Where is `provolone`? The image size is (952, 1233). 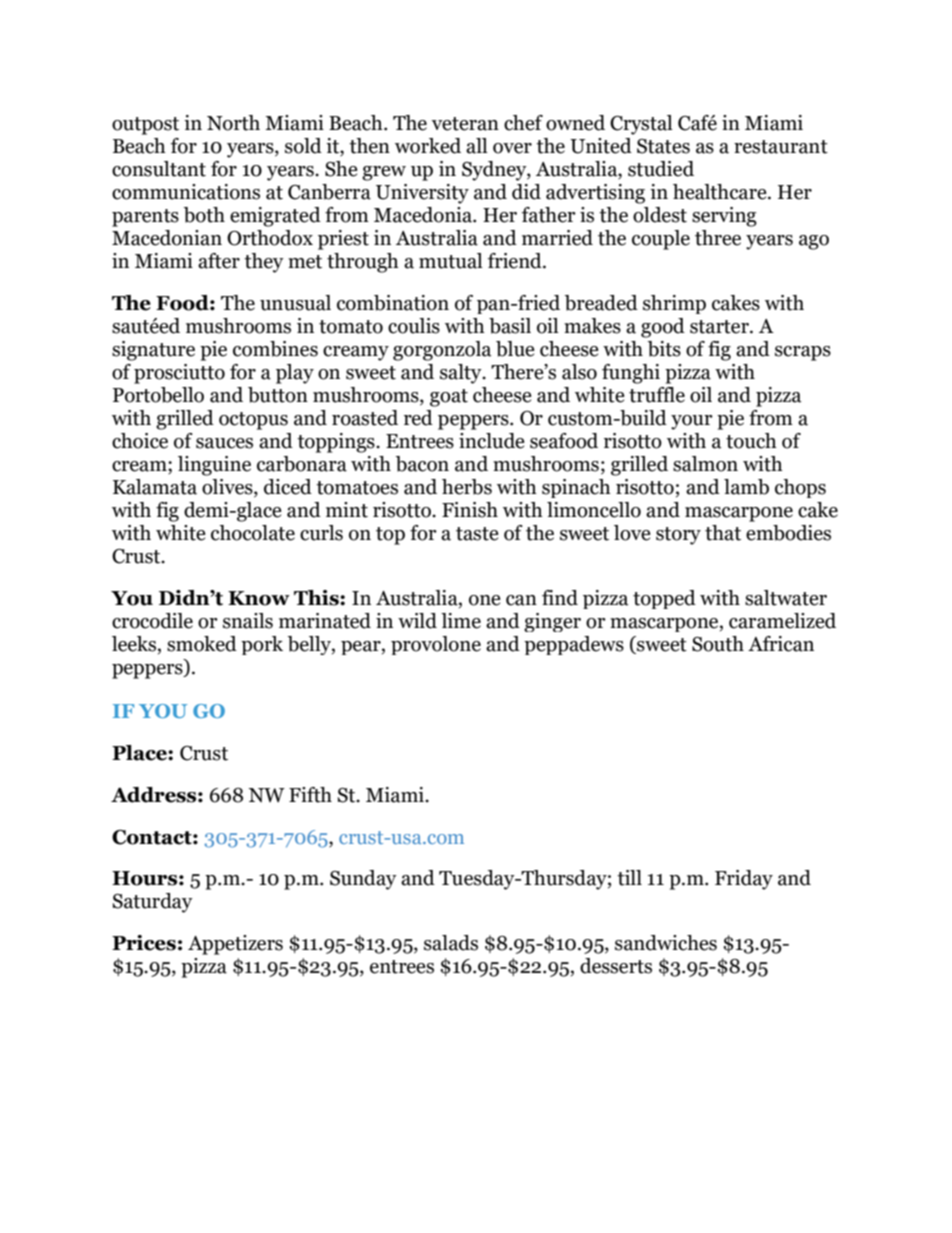 provolone is located at coordinates (436, 645).
